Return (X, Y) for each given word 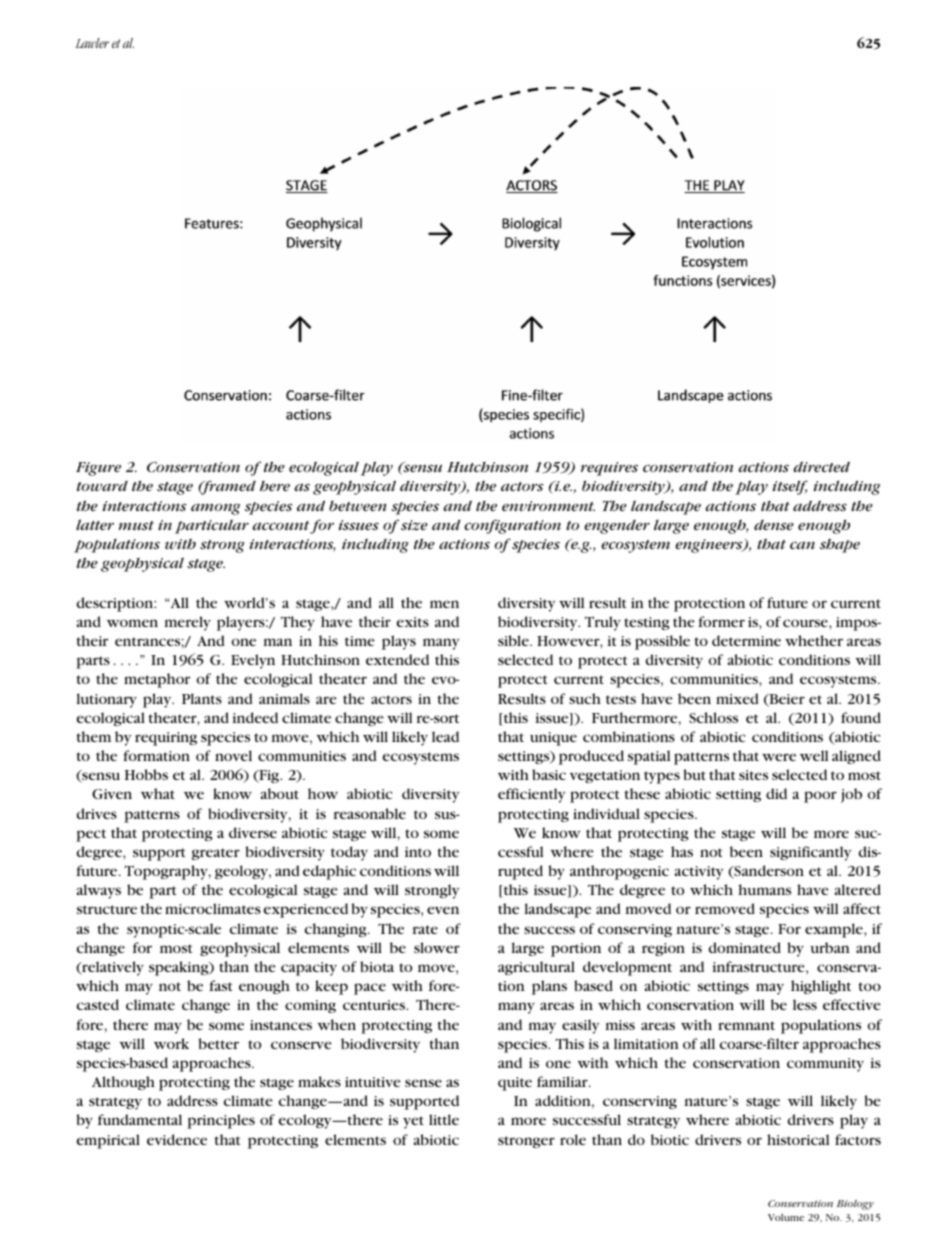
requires (609, 469)
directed (821, 466)
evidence (177, 1139)
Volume (786, 1217)
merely (188, 623)
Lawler (92, 43)
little (444, 1119)
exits (412, 622)
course (806, 623)
